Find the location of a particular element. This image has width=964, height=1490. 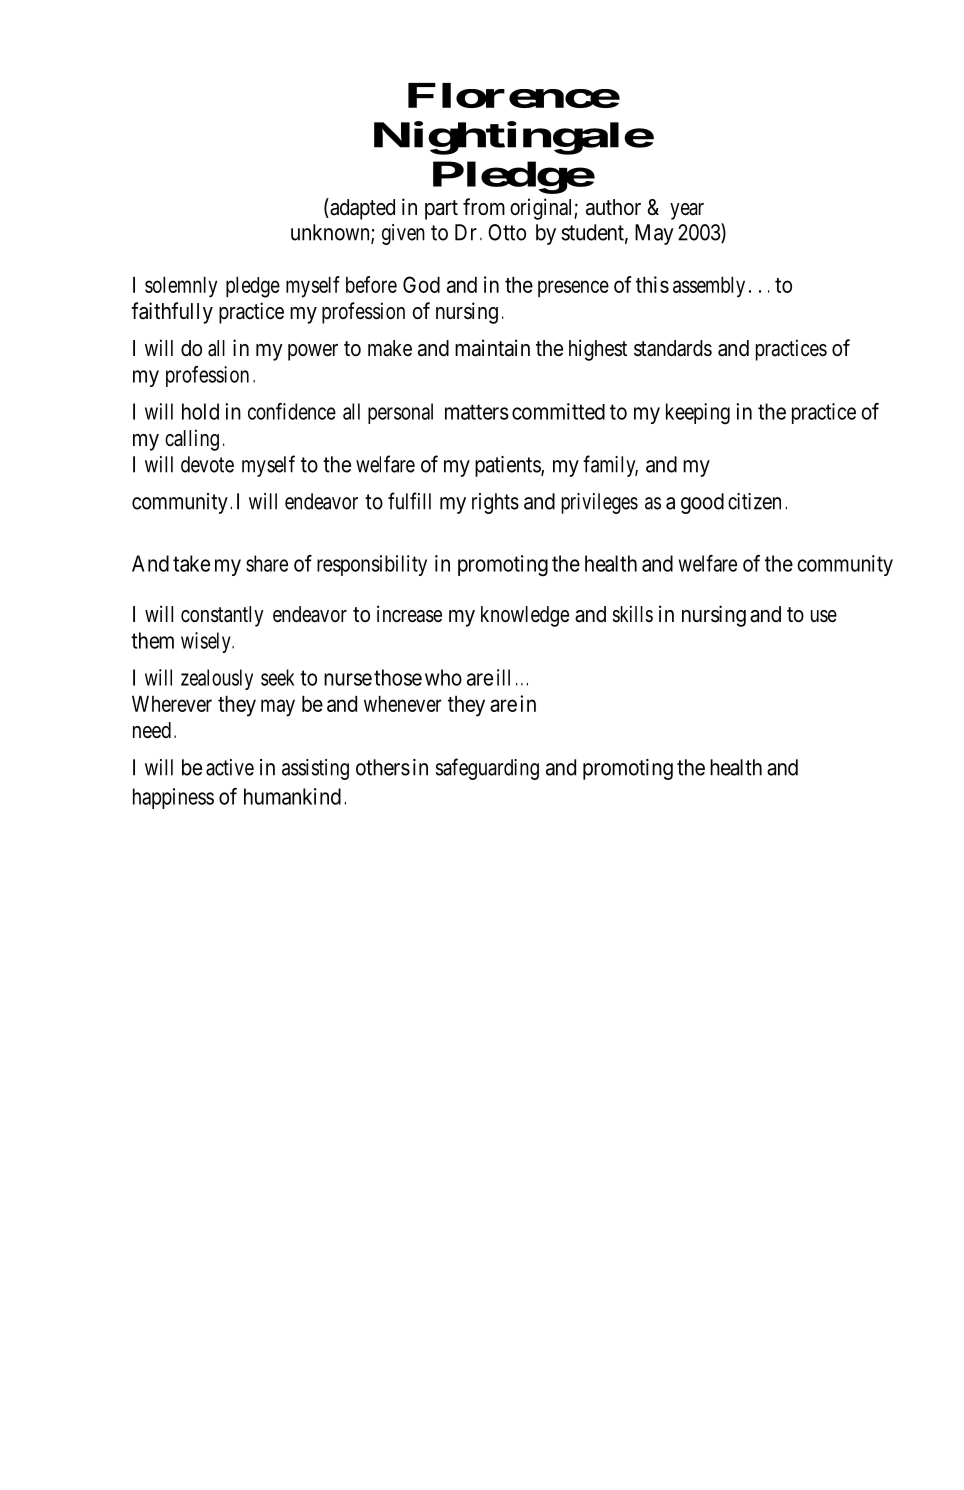

unknown is located at coordinates (331, 233).
